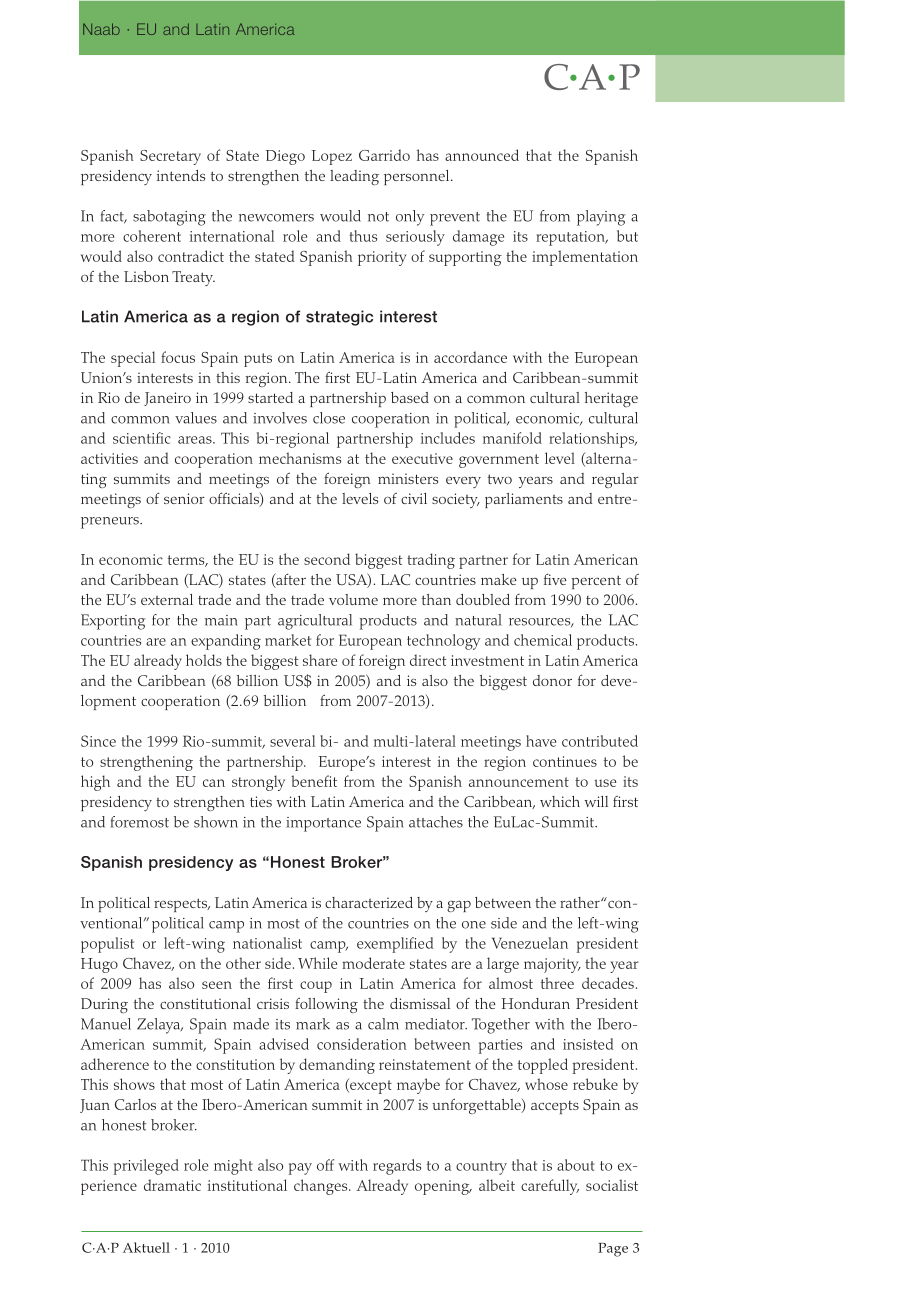 The image size is (924, 1308). What do you see at coordinates (181, 175) in the image?
I see `intends` at bounding box center [181, 175].
